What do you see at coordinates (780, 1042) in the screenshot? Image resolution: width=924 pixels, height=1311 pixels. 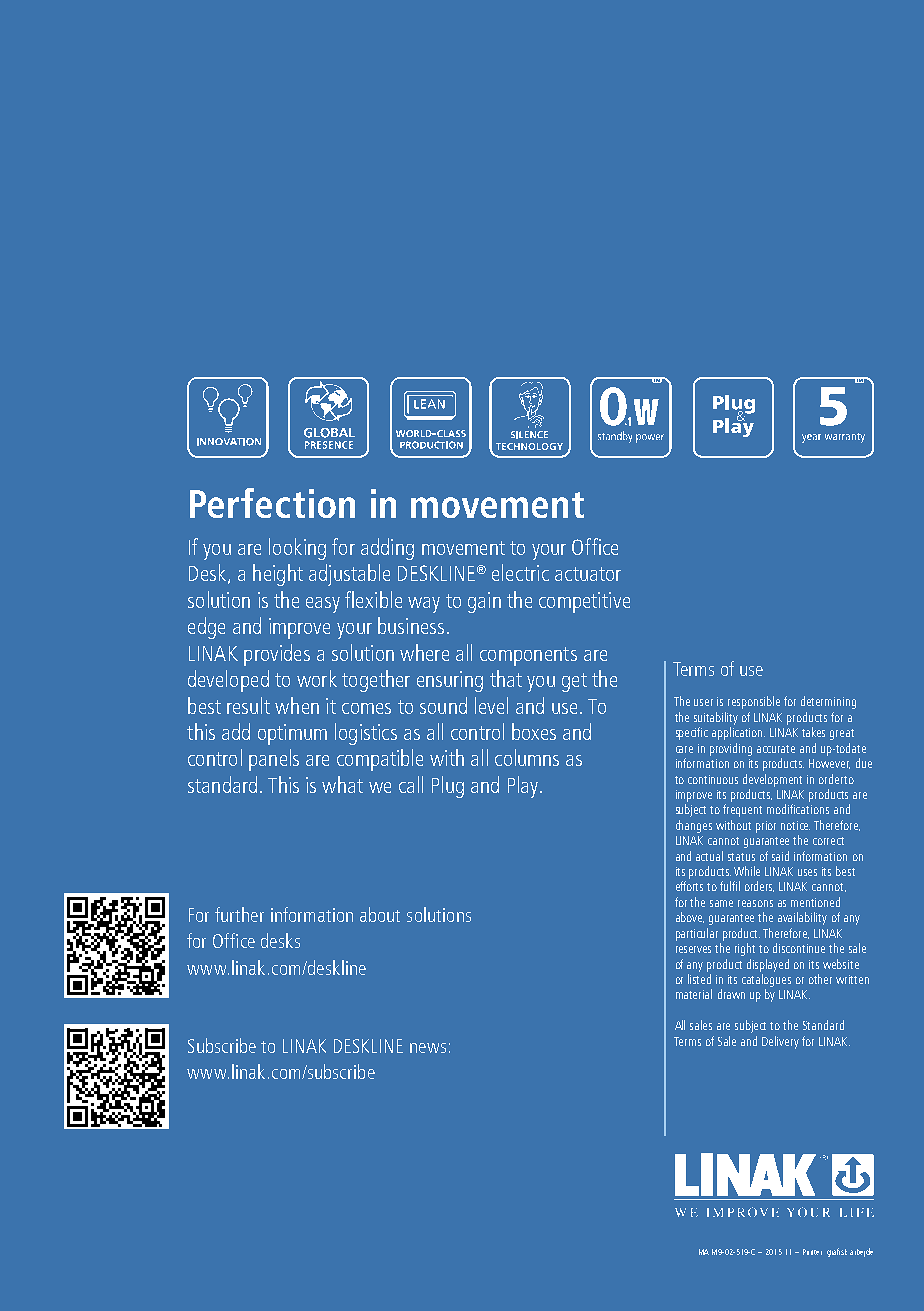 I see `Delivery` at bounding box center [780, 1042].
